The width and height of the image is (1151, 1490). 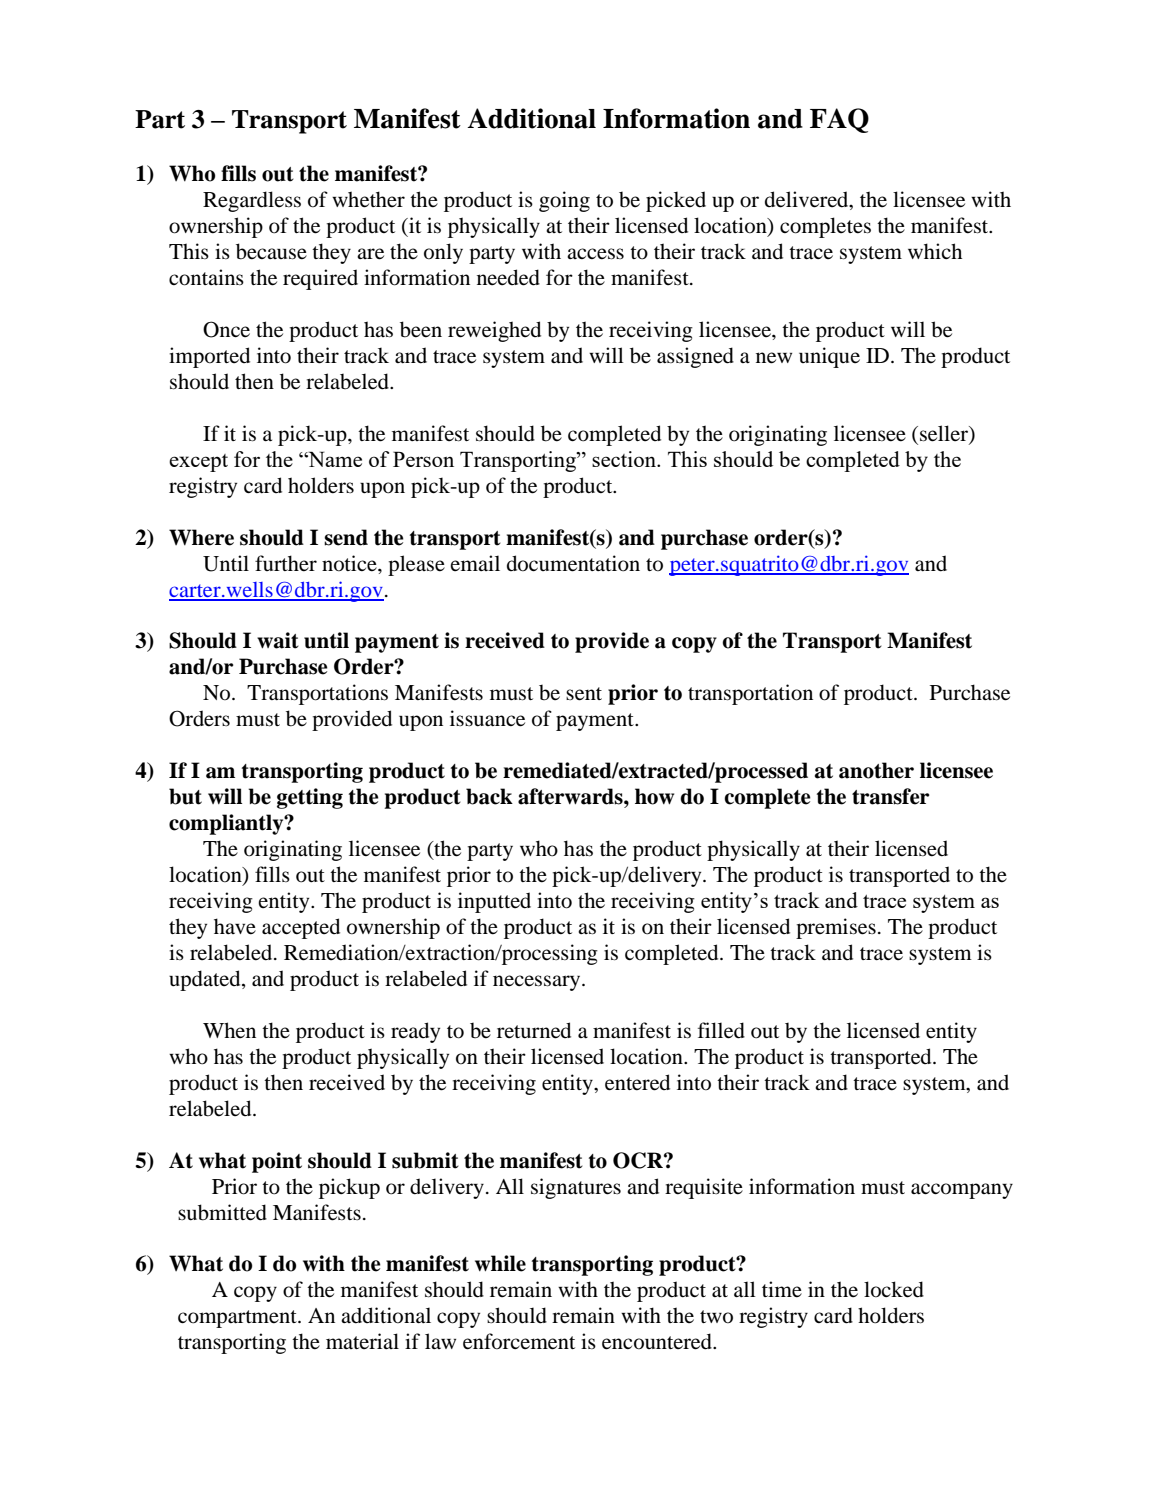 What do you see at coordinates (584, 694) in the image?
I see `sent` at bounding box center [584, 694].
